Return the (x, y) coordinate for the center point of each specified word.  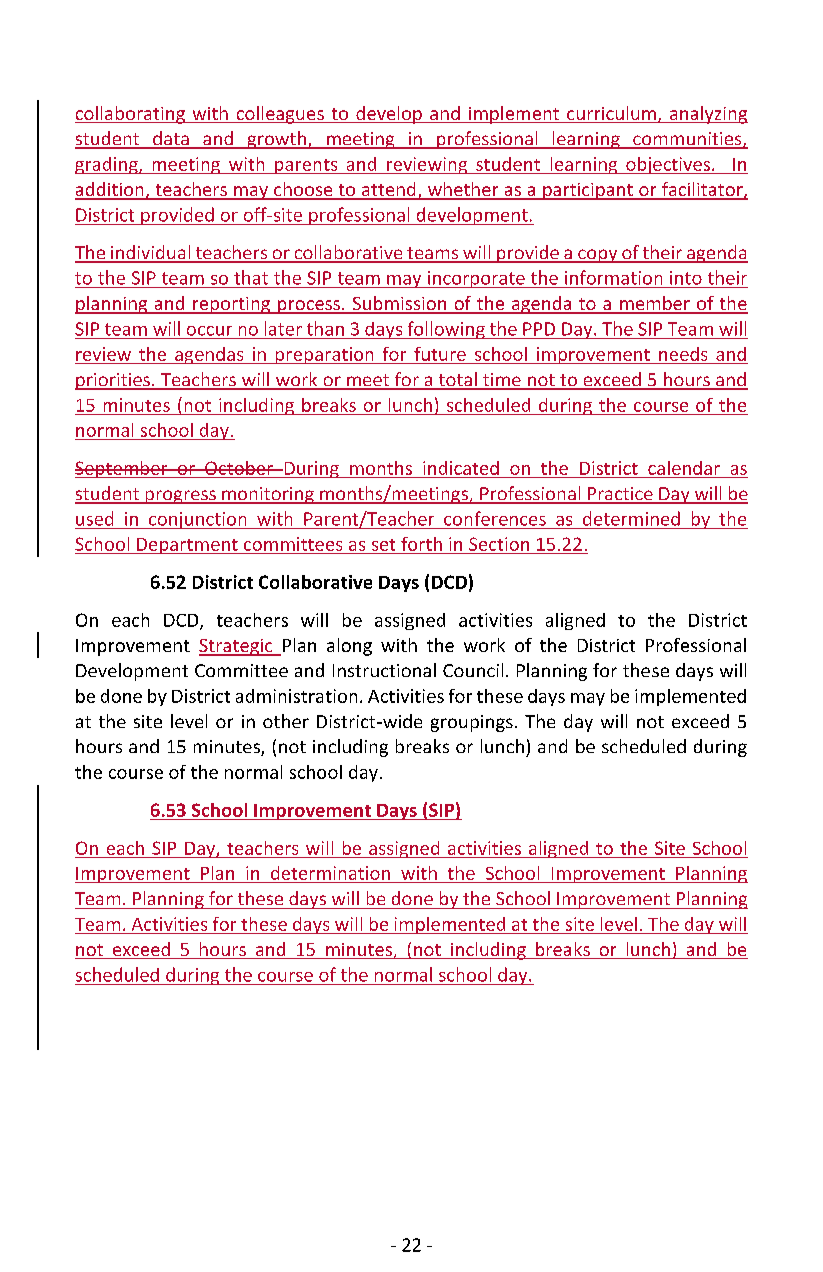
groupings (472, 723)
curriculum (611, 114)
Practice (620, 495)
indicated (461, 468)
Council (473, 670)
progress (180, 497)
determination (330, 873)
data (171, 139)
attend (388, 190)
